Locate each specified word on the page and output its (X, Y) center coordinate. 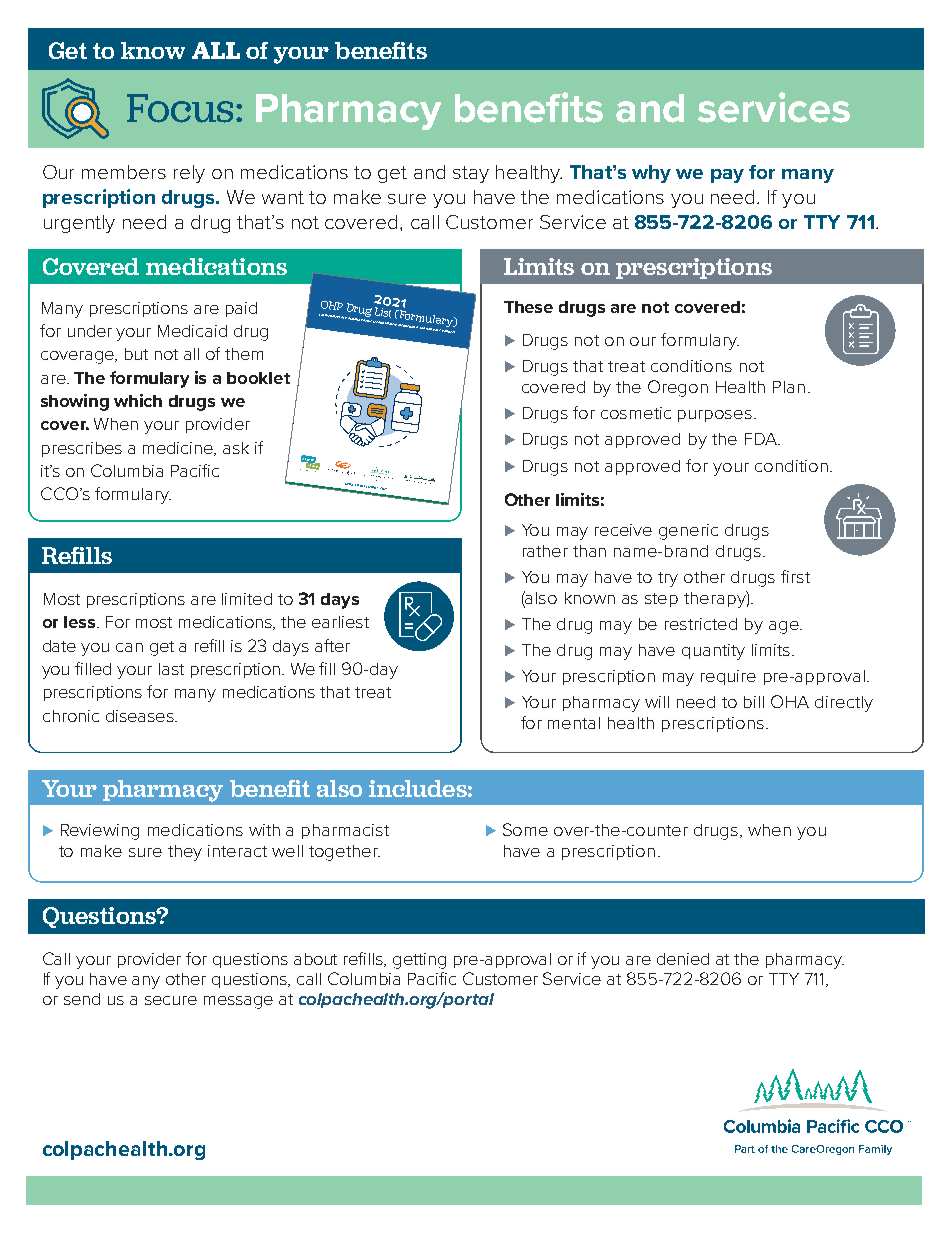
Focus (180, 108)
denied (683, 959)
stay (471, 174)
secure (171, 1000)
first (795, 576)
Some (525, 829)
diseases (141, 716)
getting (419, 961)
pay (727, 176)
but (136, 354)
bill (754, 702)
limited (247, 599)
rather (545, 551)
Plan (789, 387)
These (528, 307)
